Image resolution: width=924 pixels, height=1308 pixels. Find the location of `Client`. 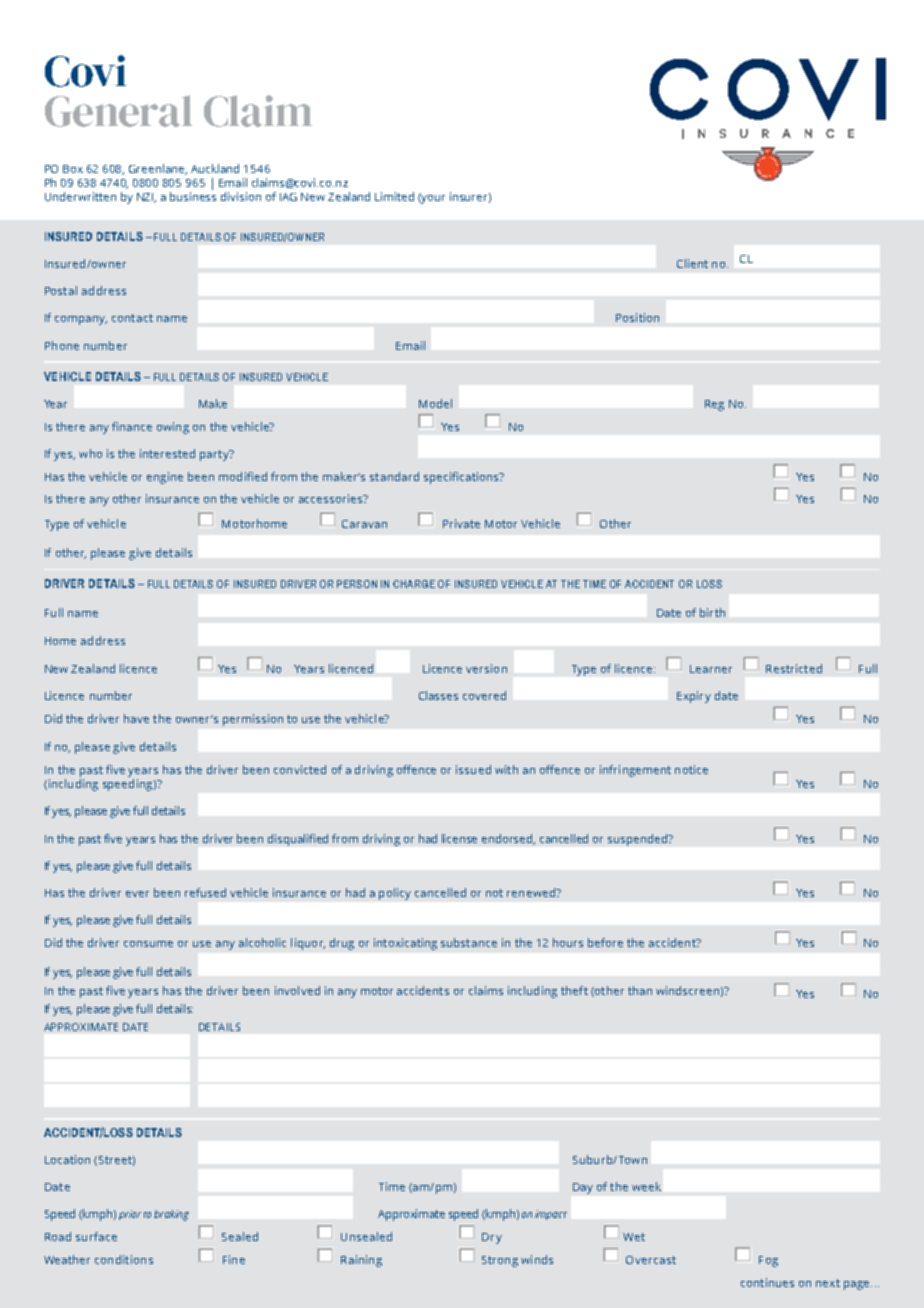

Client is located at coordinates (692, 263).
